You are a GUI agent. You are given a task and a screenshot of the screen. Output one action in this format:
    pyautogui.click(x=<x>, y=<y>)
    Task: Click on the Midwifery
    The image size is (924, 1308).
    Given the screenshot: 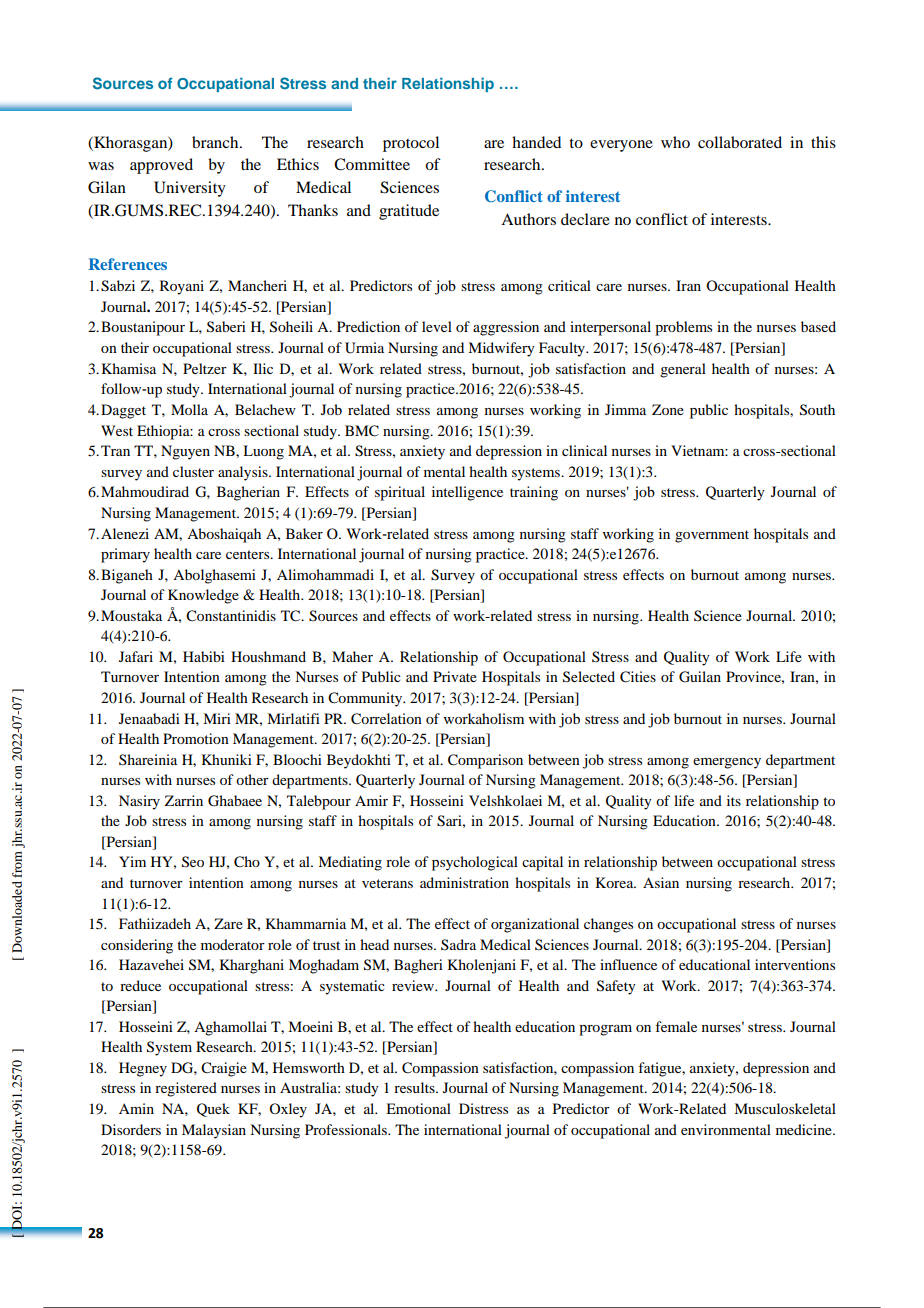 What is the action you would take?
    pyautogui.click(x=501, y=349)
